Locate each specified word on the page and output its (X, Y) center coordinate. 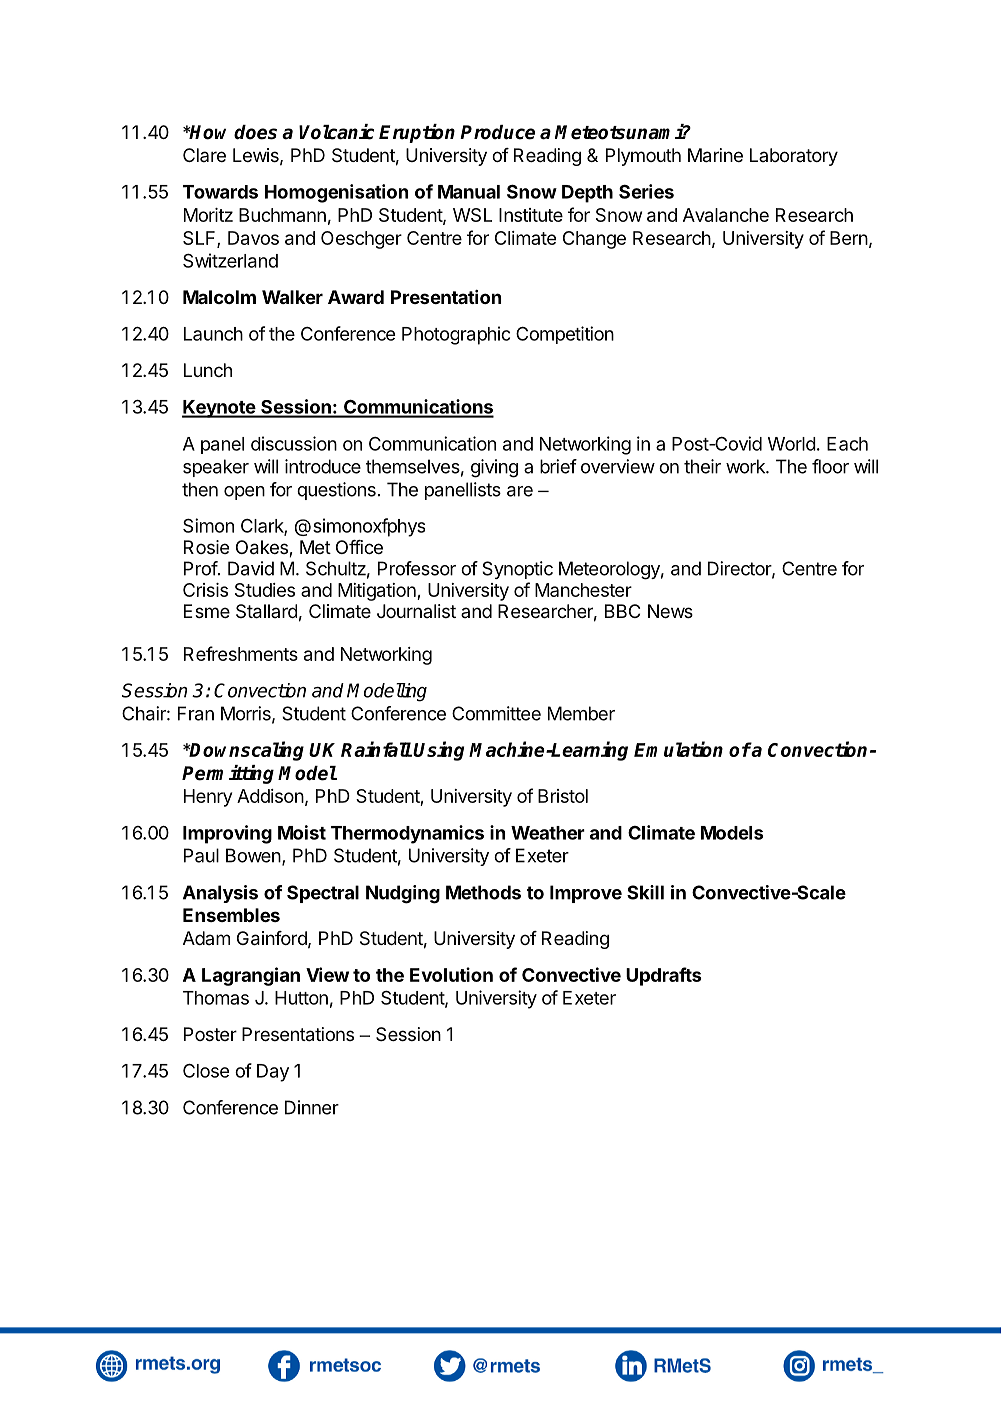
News (670, 611)
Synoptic (517, 570)
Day (273, 1073)
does (255, 132)
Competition (565, 335)
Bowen (253, 855)
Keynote (219, 409)
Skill (645, 892)
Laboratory (794, 157)
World (792, 444)
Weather (548, 833)
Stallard (266, 611)
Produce (497, 132)
